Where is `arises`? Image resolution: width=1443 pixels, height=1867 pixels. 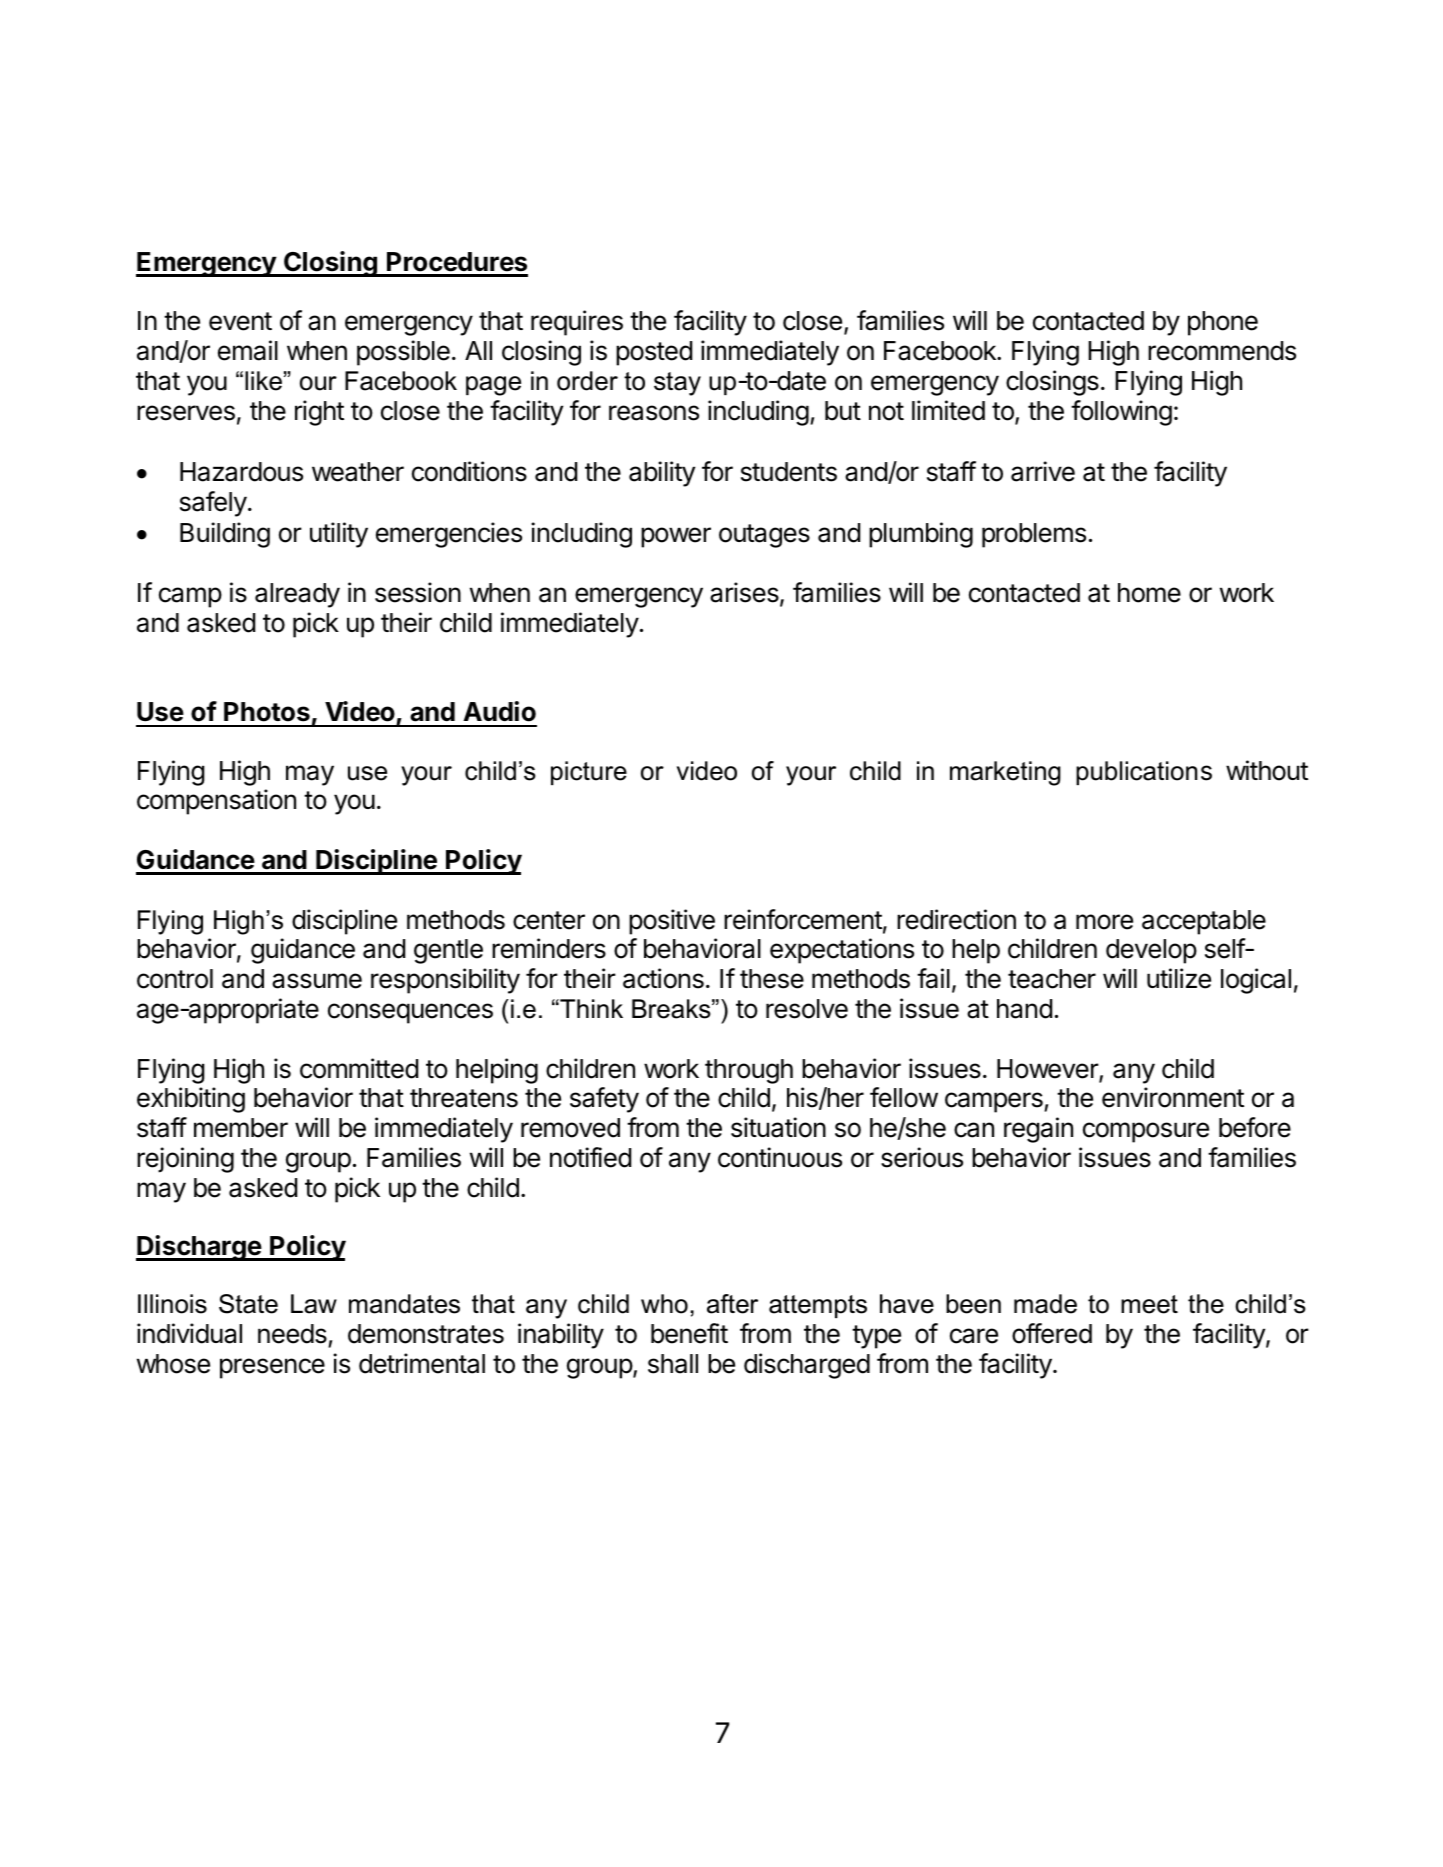 arises is located at coordinates (745, 593).
